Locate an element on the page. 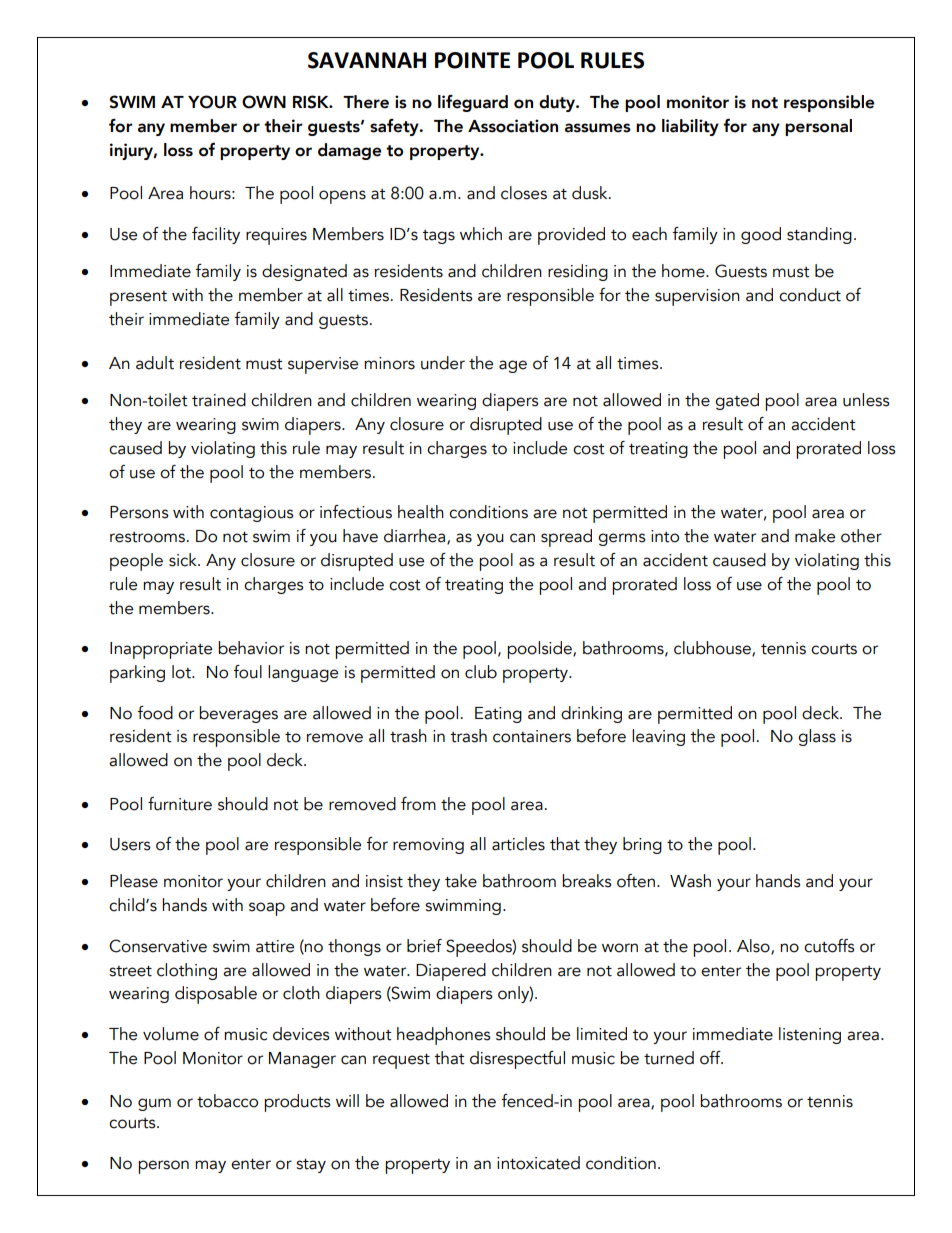 The image size is (952, 1233). lifeguard is located at coordinates (473, 103).
